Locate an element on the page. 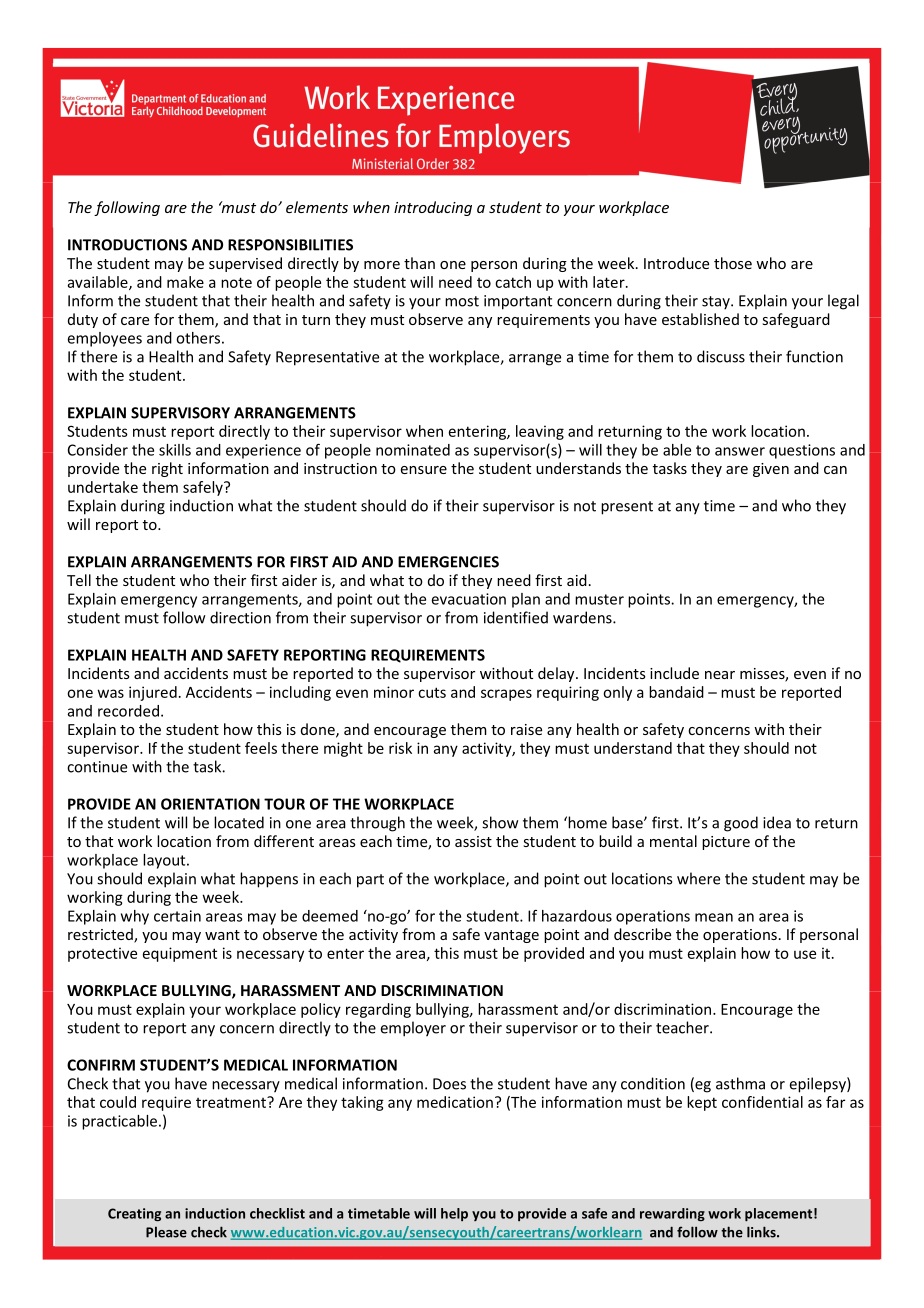  given is located at coordinates (771, 470).
